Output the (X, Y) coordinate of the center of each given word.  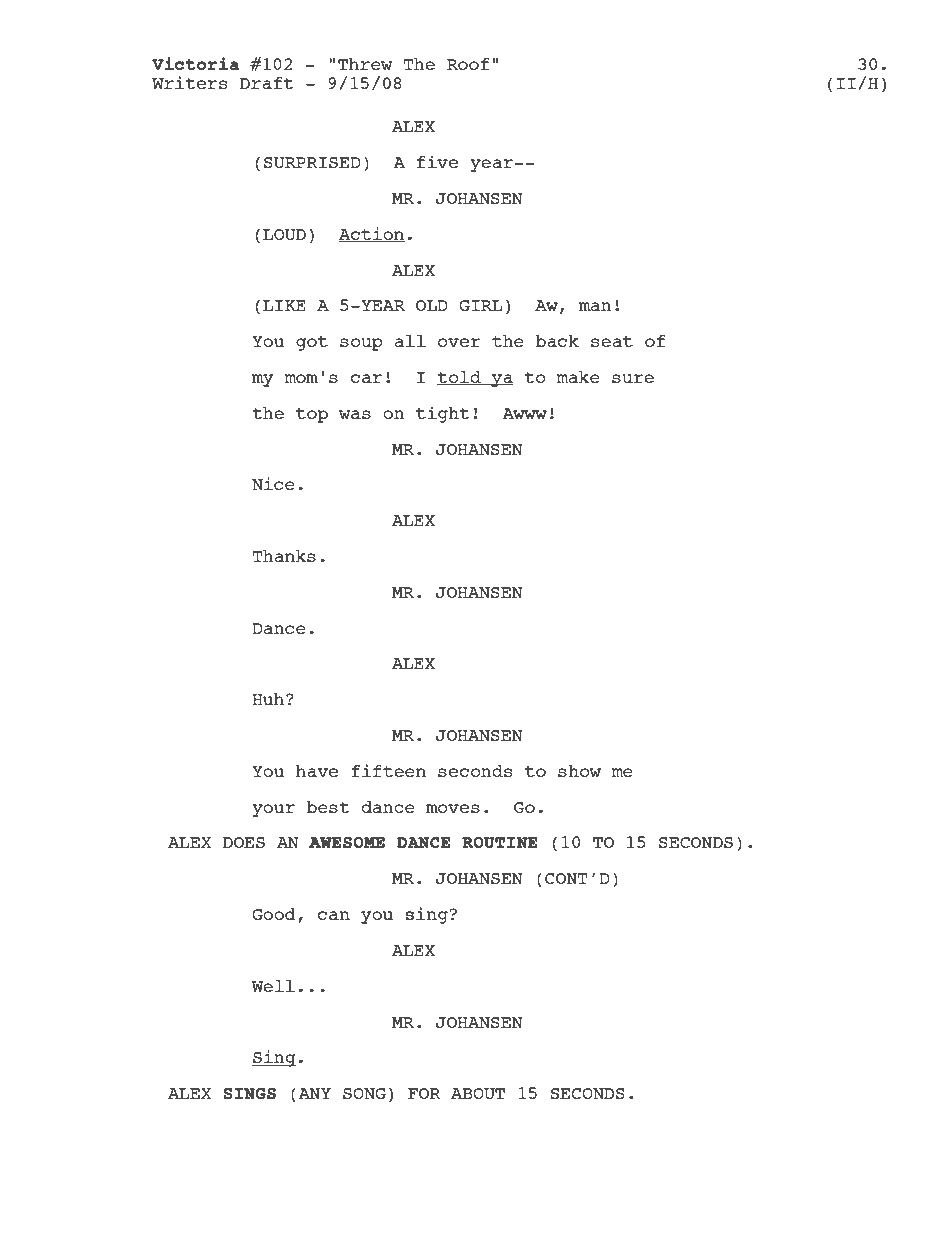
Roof (468, 64)
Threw (365, 64)
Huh (269, 699)
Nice (273, 483)
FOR (424, 1093)
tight (443, 414)
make (578, 377)
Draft (267, 83)
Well (273, 986)
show (579, 771)
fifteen (388, 770)
